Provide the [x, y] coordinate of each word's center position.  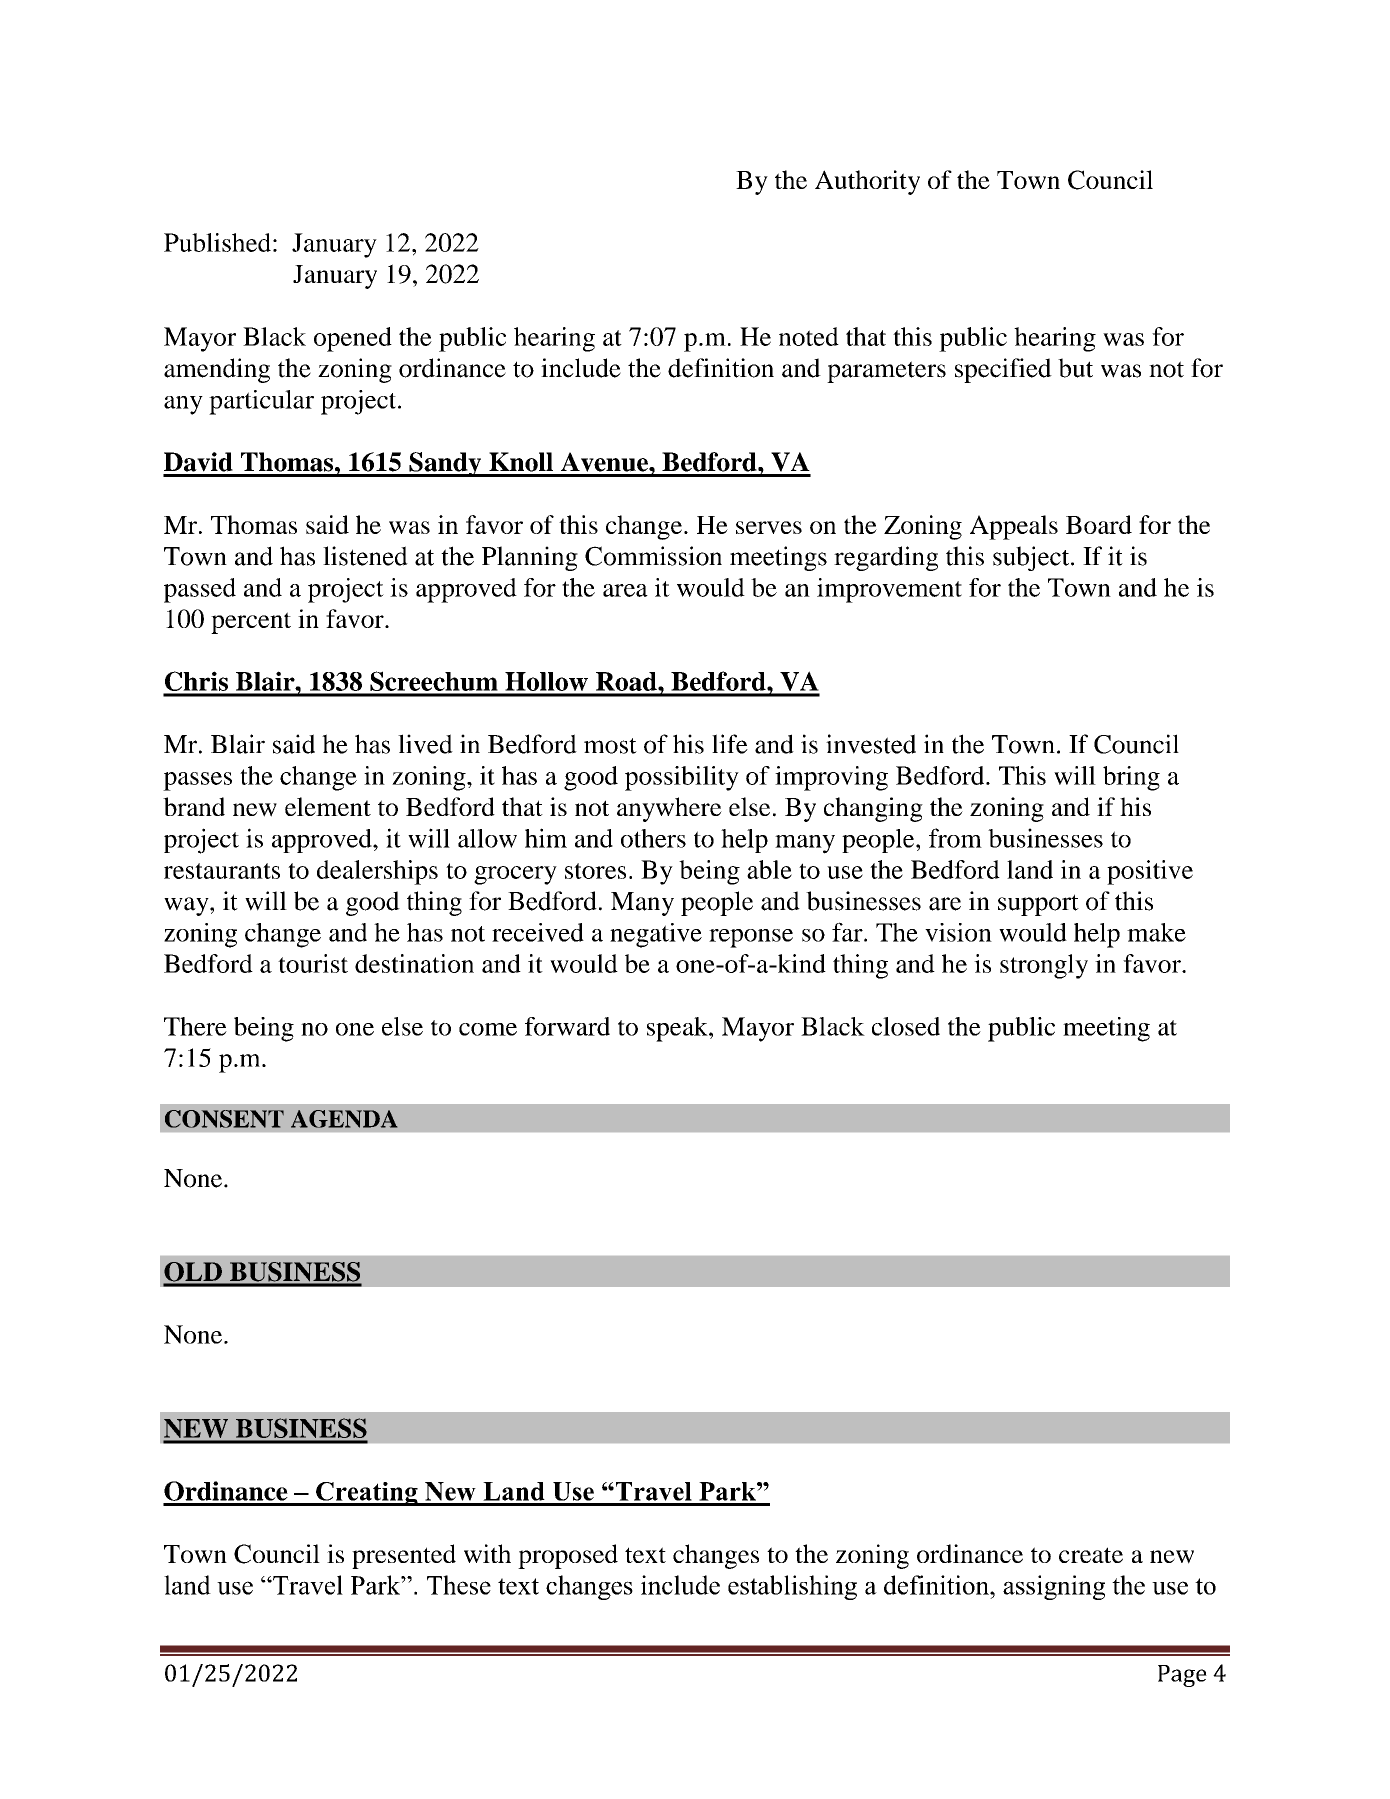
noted [809, 336]
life [730, 744]
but [1075, 368]
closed [906, 1026]
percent [251, 623]
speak [678, 1029]
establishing [792, 1587]
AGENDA [344, 1119]
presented [404, 1556]
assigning [1054, 1587]
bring [1131, 778]
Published [217, 242]
